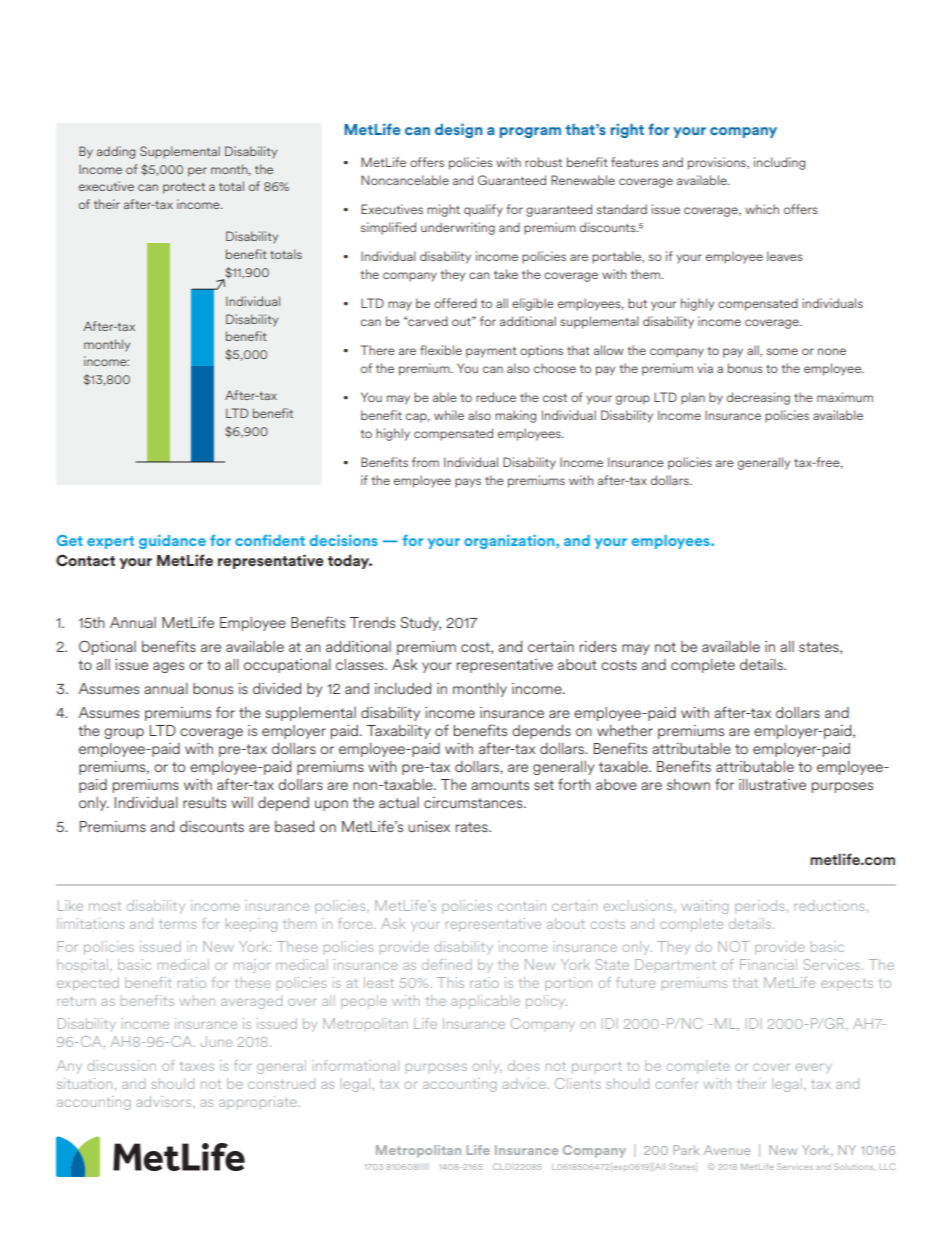  I want to click on ages, so click(168, 667).
